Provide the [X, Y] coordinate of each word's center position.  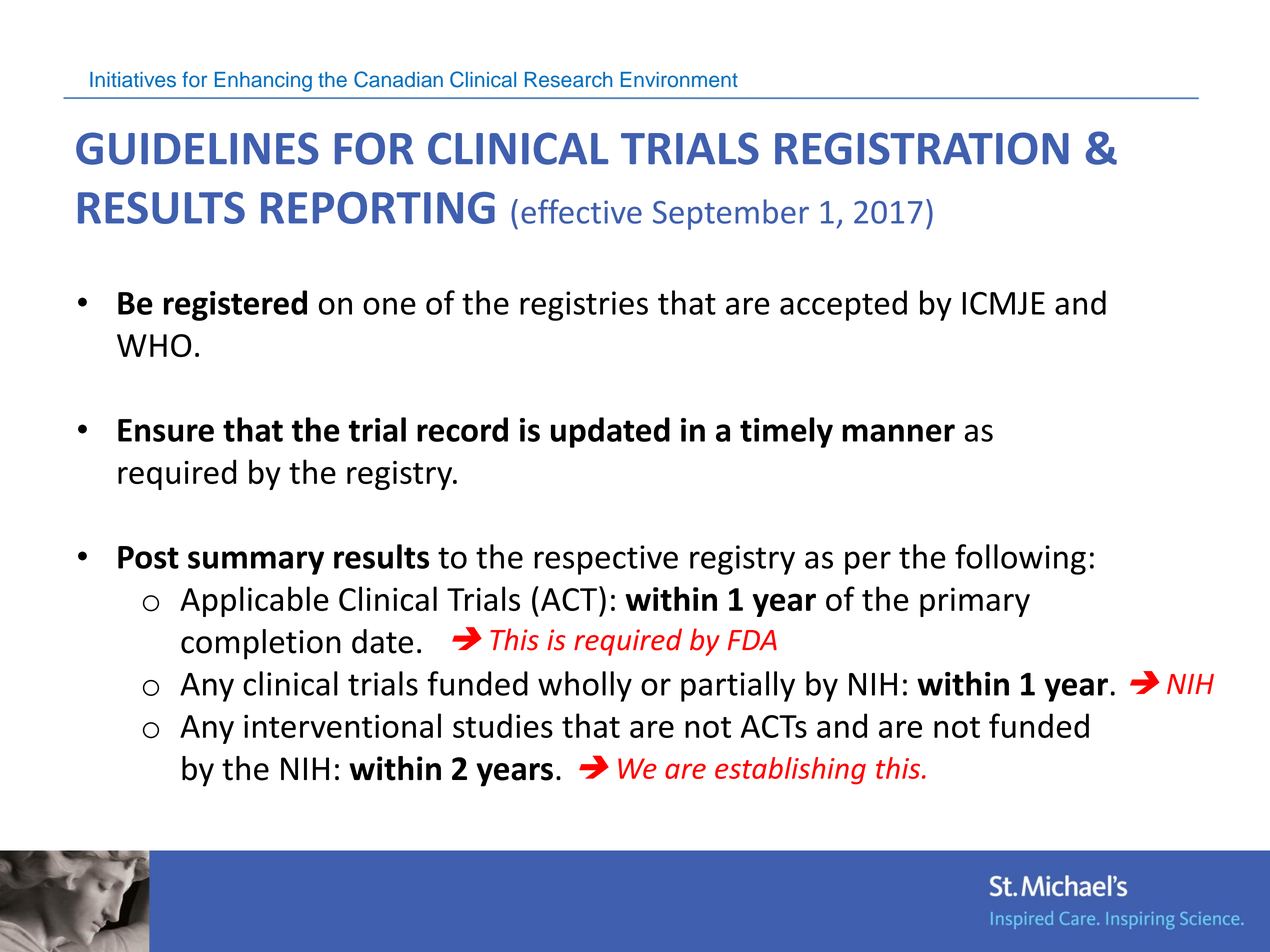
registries [584, 306]
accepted [843, 305]
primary [975, 602]
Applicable [254, 601]
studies [503, 725]
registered [235, 305]
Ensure [166, 430]
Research [568, 80]
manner [898, 433]
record [462, 429]
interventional [342, 725]
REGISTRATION [922, 148]
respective [606, 560]
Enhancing [263, 82]
